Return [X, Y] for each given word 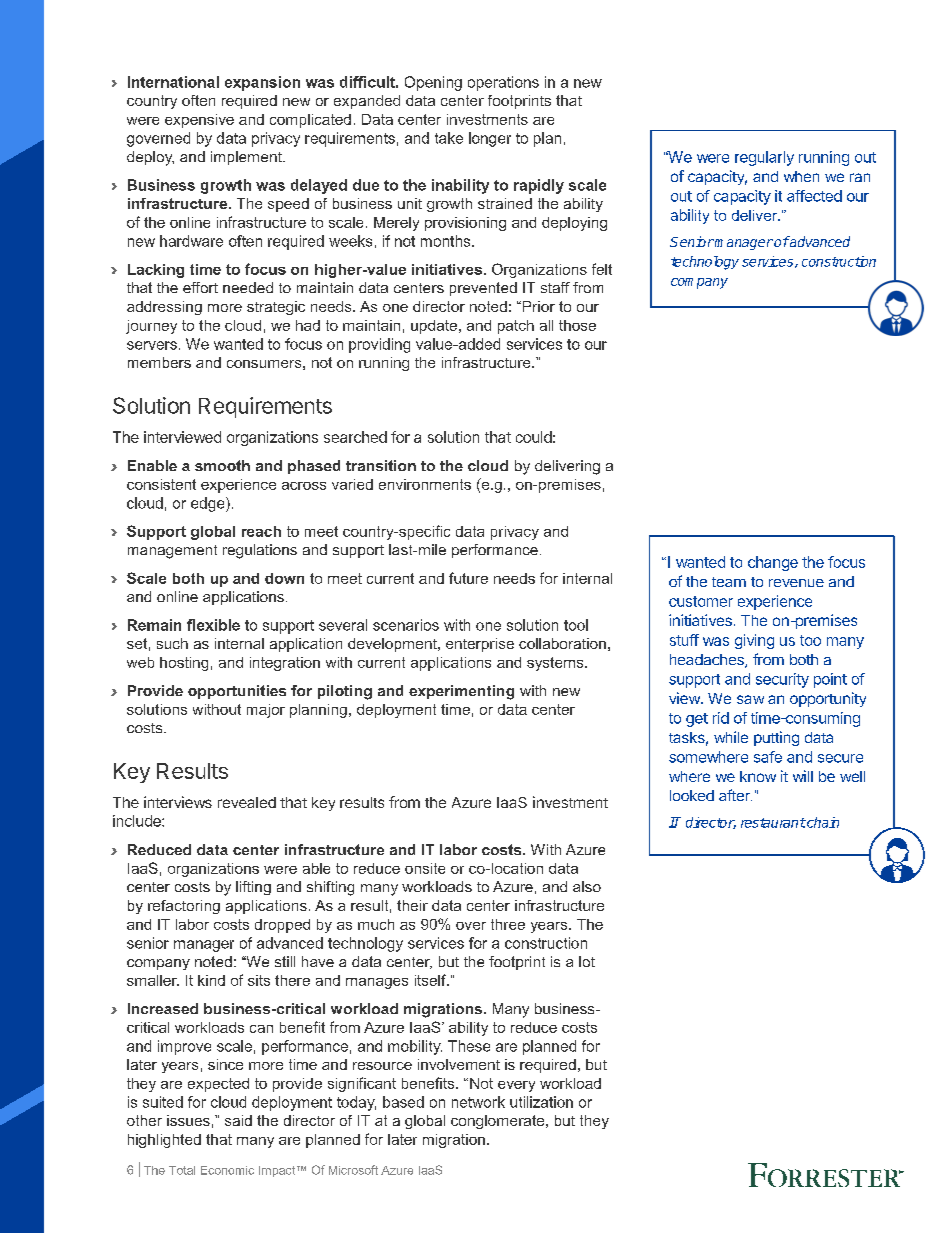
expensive [199, 121]
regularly [764, 158]
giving [754, 641]
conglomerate [499, 1122]
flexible [213, 625]
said [238, 1120]
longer [490, 139]
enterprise [480, 645]
